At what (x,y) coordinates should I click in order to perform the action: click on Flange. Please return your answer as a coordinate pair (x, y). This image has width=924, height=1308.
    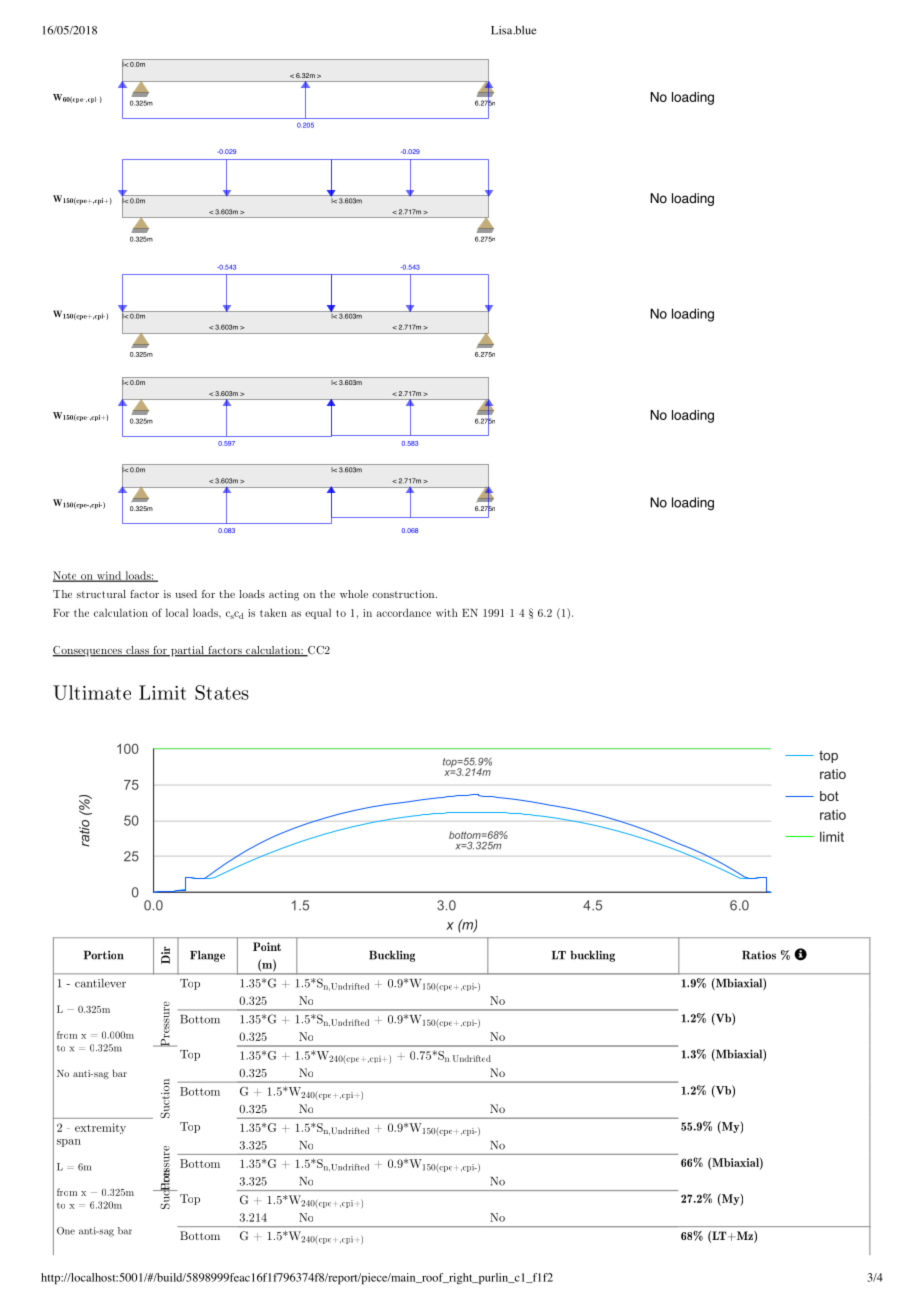
    Looking at the image, I should click on (207, 956).
